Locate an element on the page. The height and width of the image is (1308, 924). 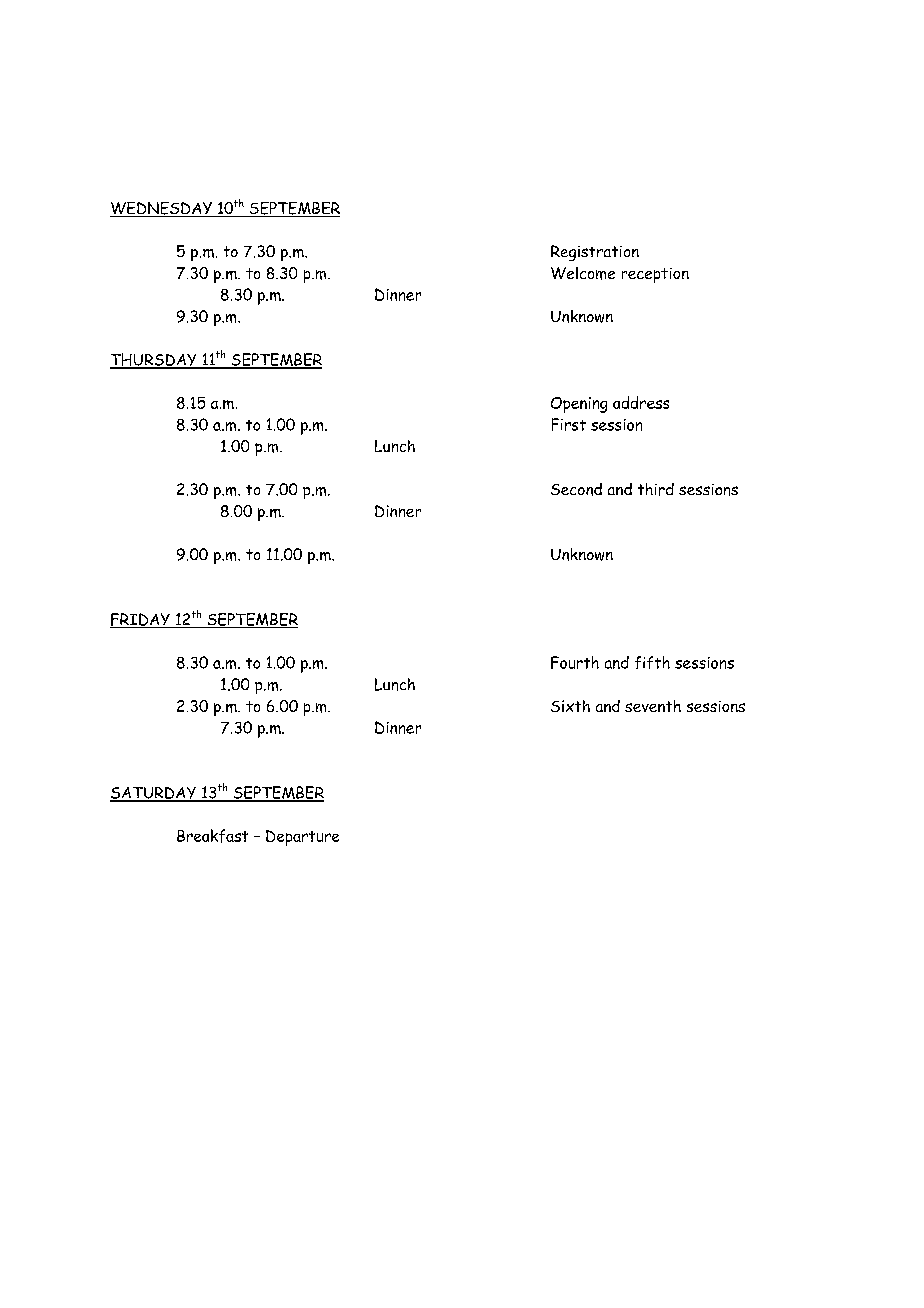
THURSDAY is located at coordinates (154, 360).
